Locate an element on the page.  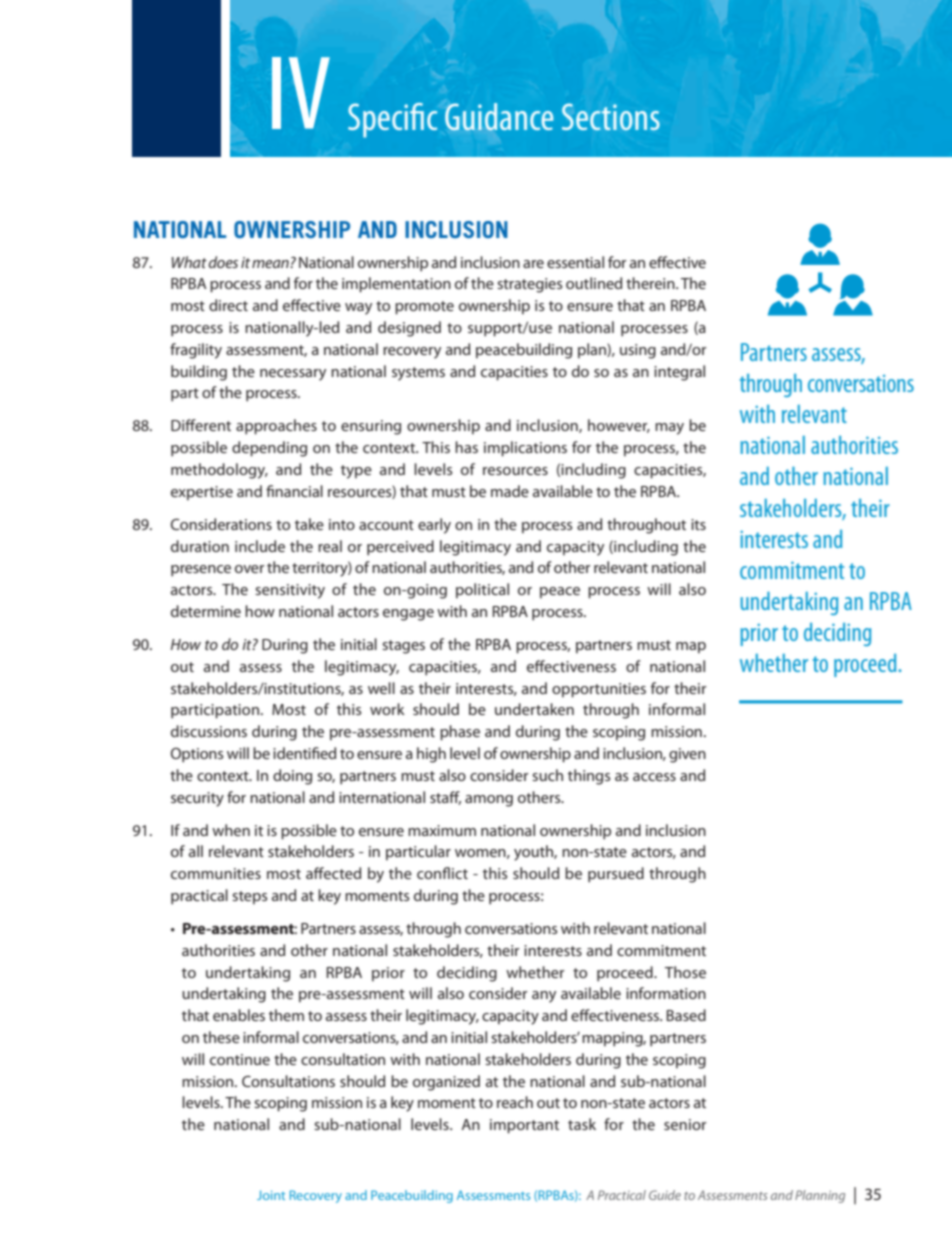
Guide is located at coordinates (665, 1195).
